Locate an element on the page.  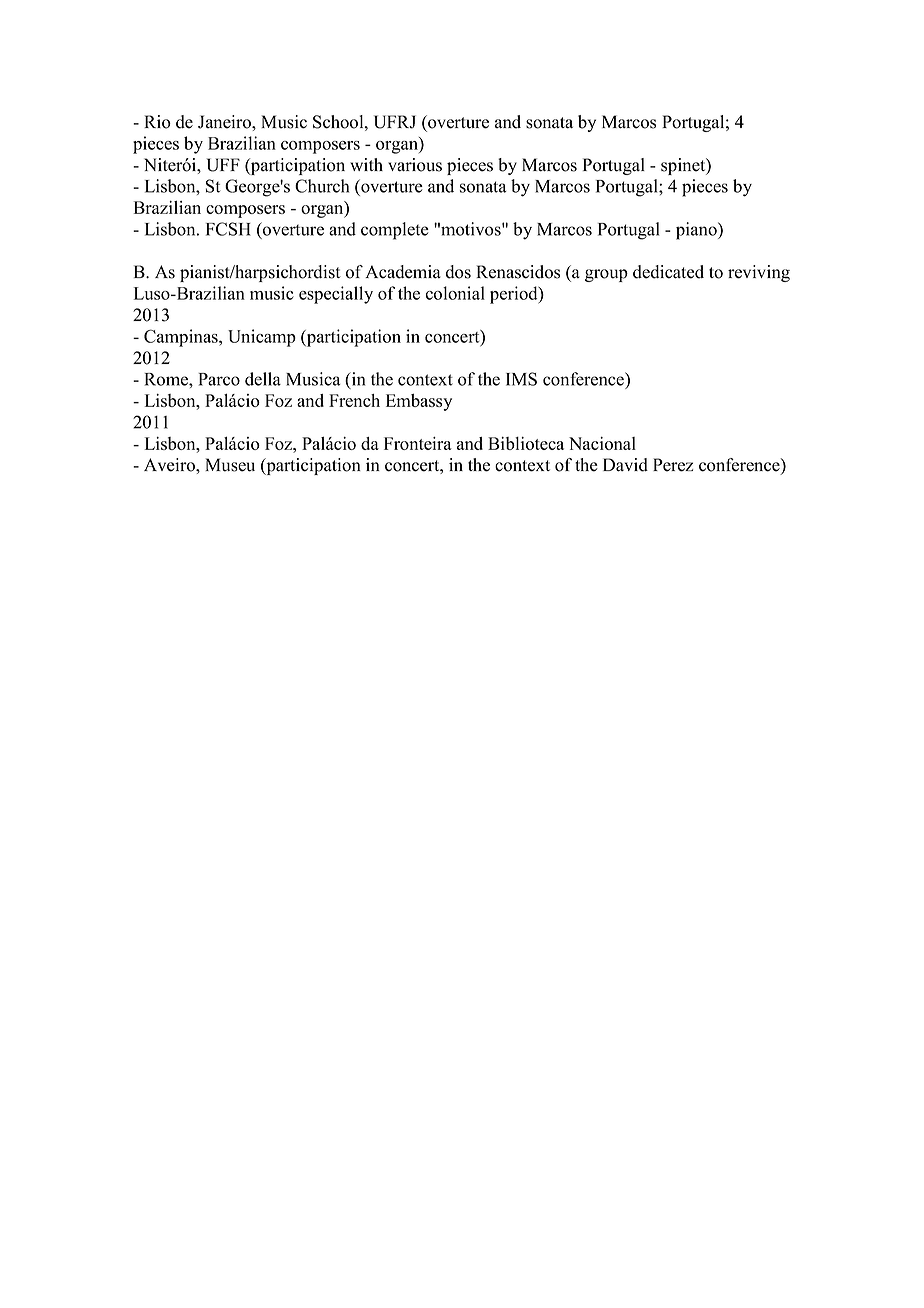
Campinas is located at coordinates (182, 338).
